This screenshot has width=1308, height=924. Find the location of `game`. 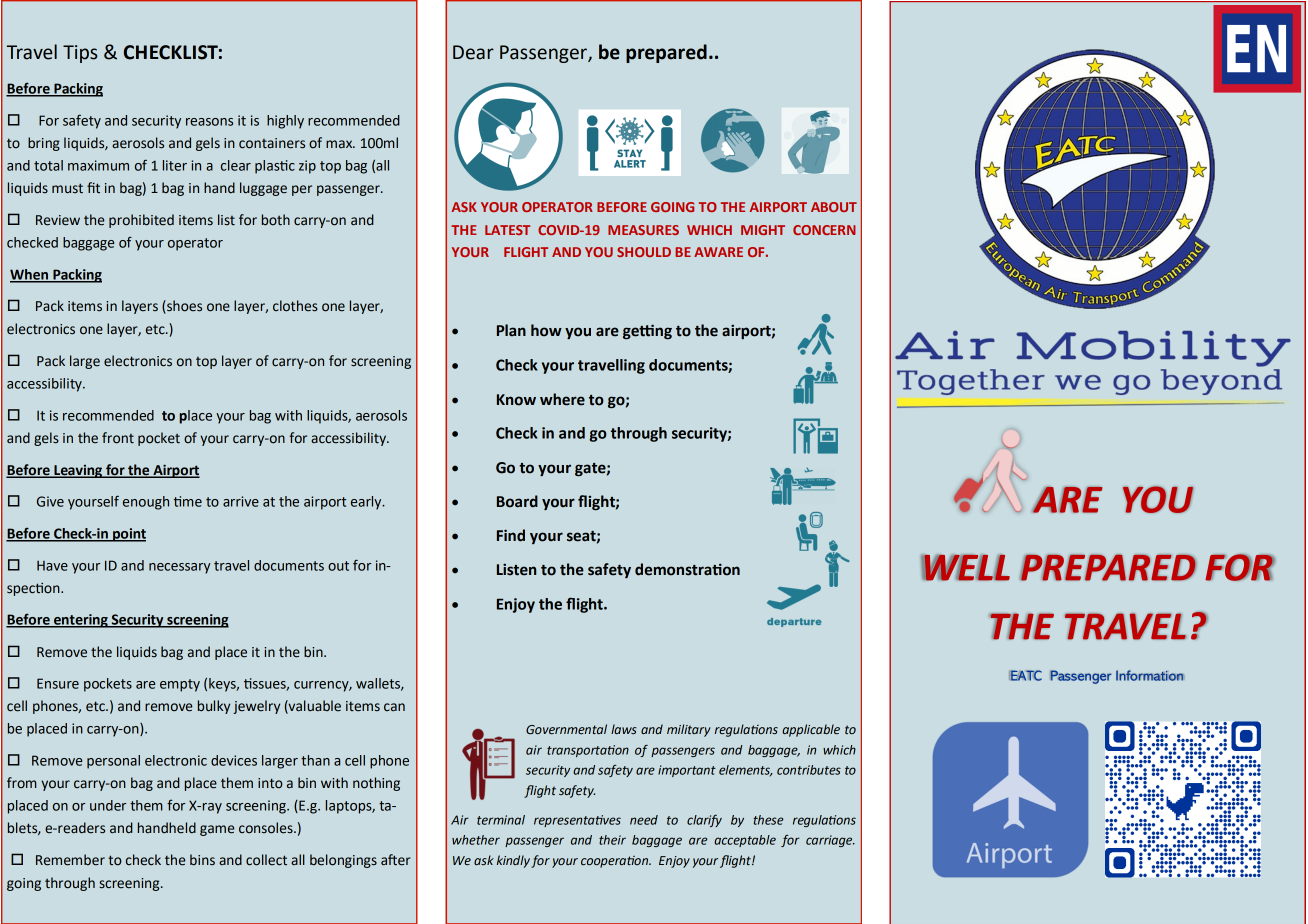

game is located at coordinates (217, 830).
